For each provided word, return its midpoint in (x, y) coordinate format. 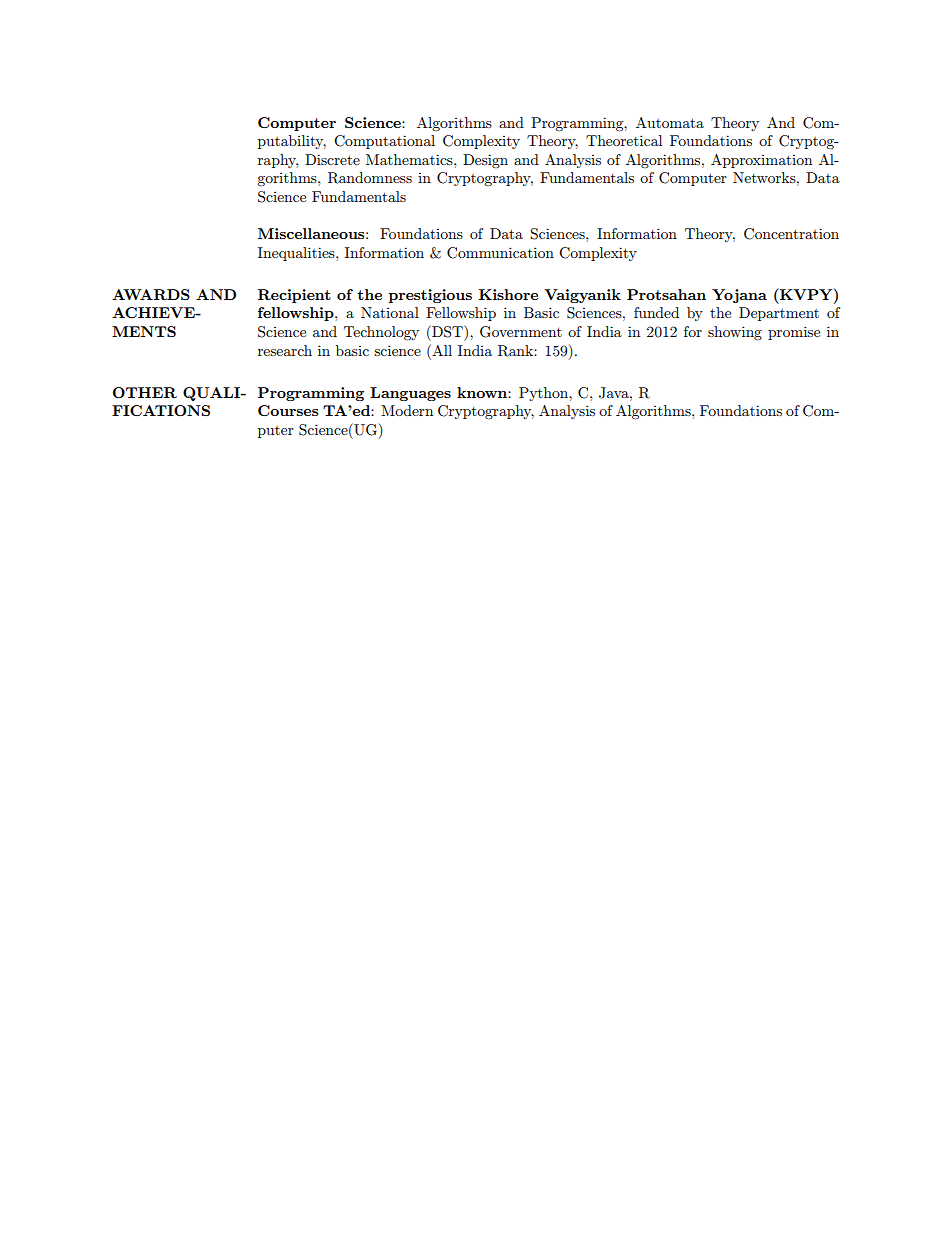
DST (447, 331)
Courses (288, 410)
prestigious (430, 296)
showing (735, 333)
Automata (670, 122)
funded (656, 312)
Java (615, 393)
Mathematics (410, 159)
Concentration (791, 234)
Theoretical (624, 140)
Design (485, 161)
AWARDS (151, 294)
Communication (500, 253)
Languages (410, 394)
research (285, 350)
